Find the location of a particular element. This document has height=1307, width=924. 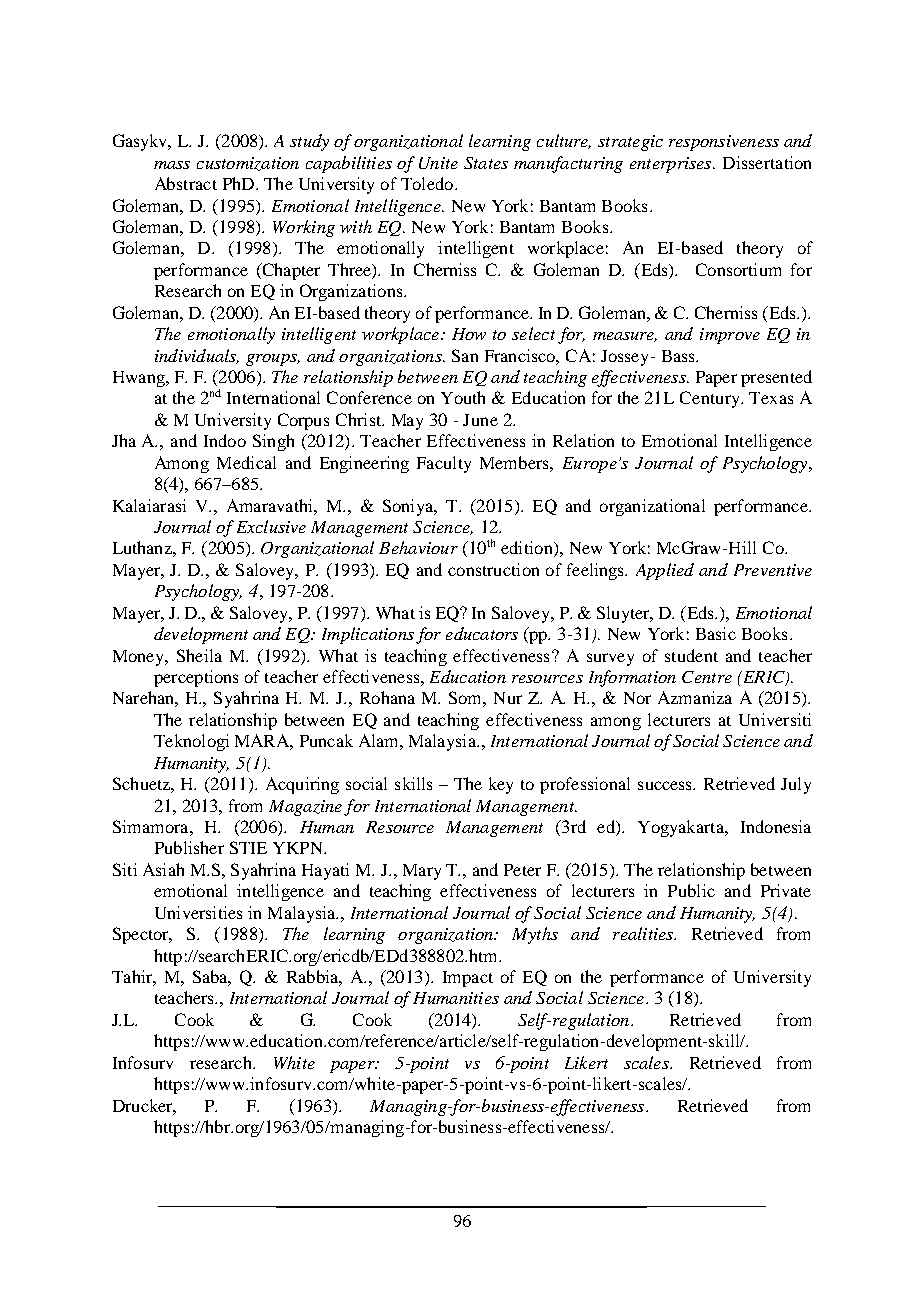

Spector is located at coordinates (142, 935).
